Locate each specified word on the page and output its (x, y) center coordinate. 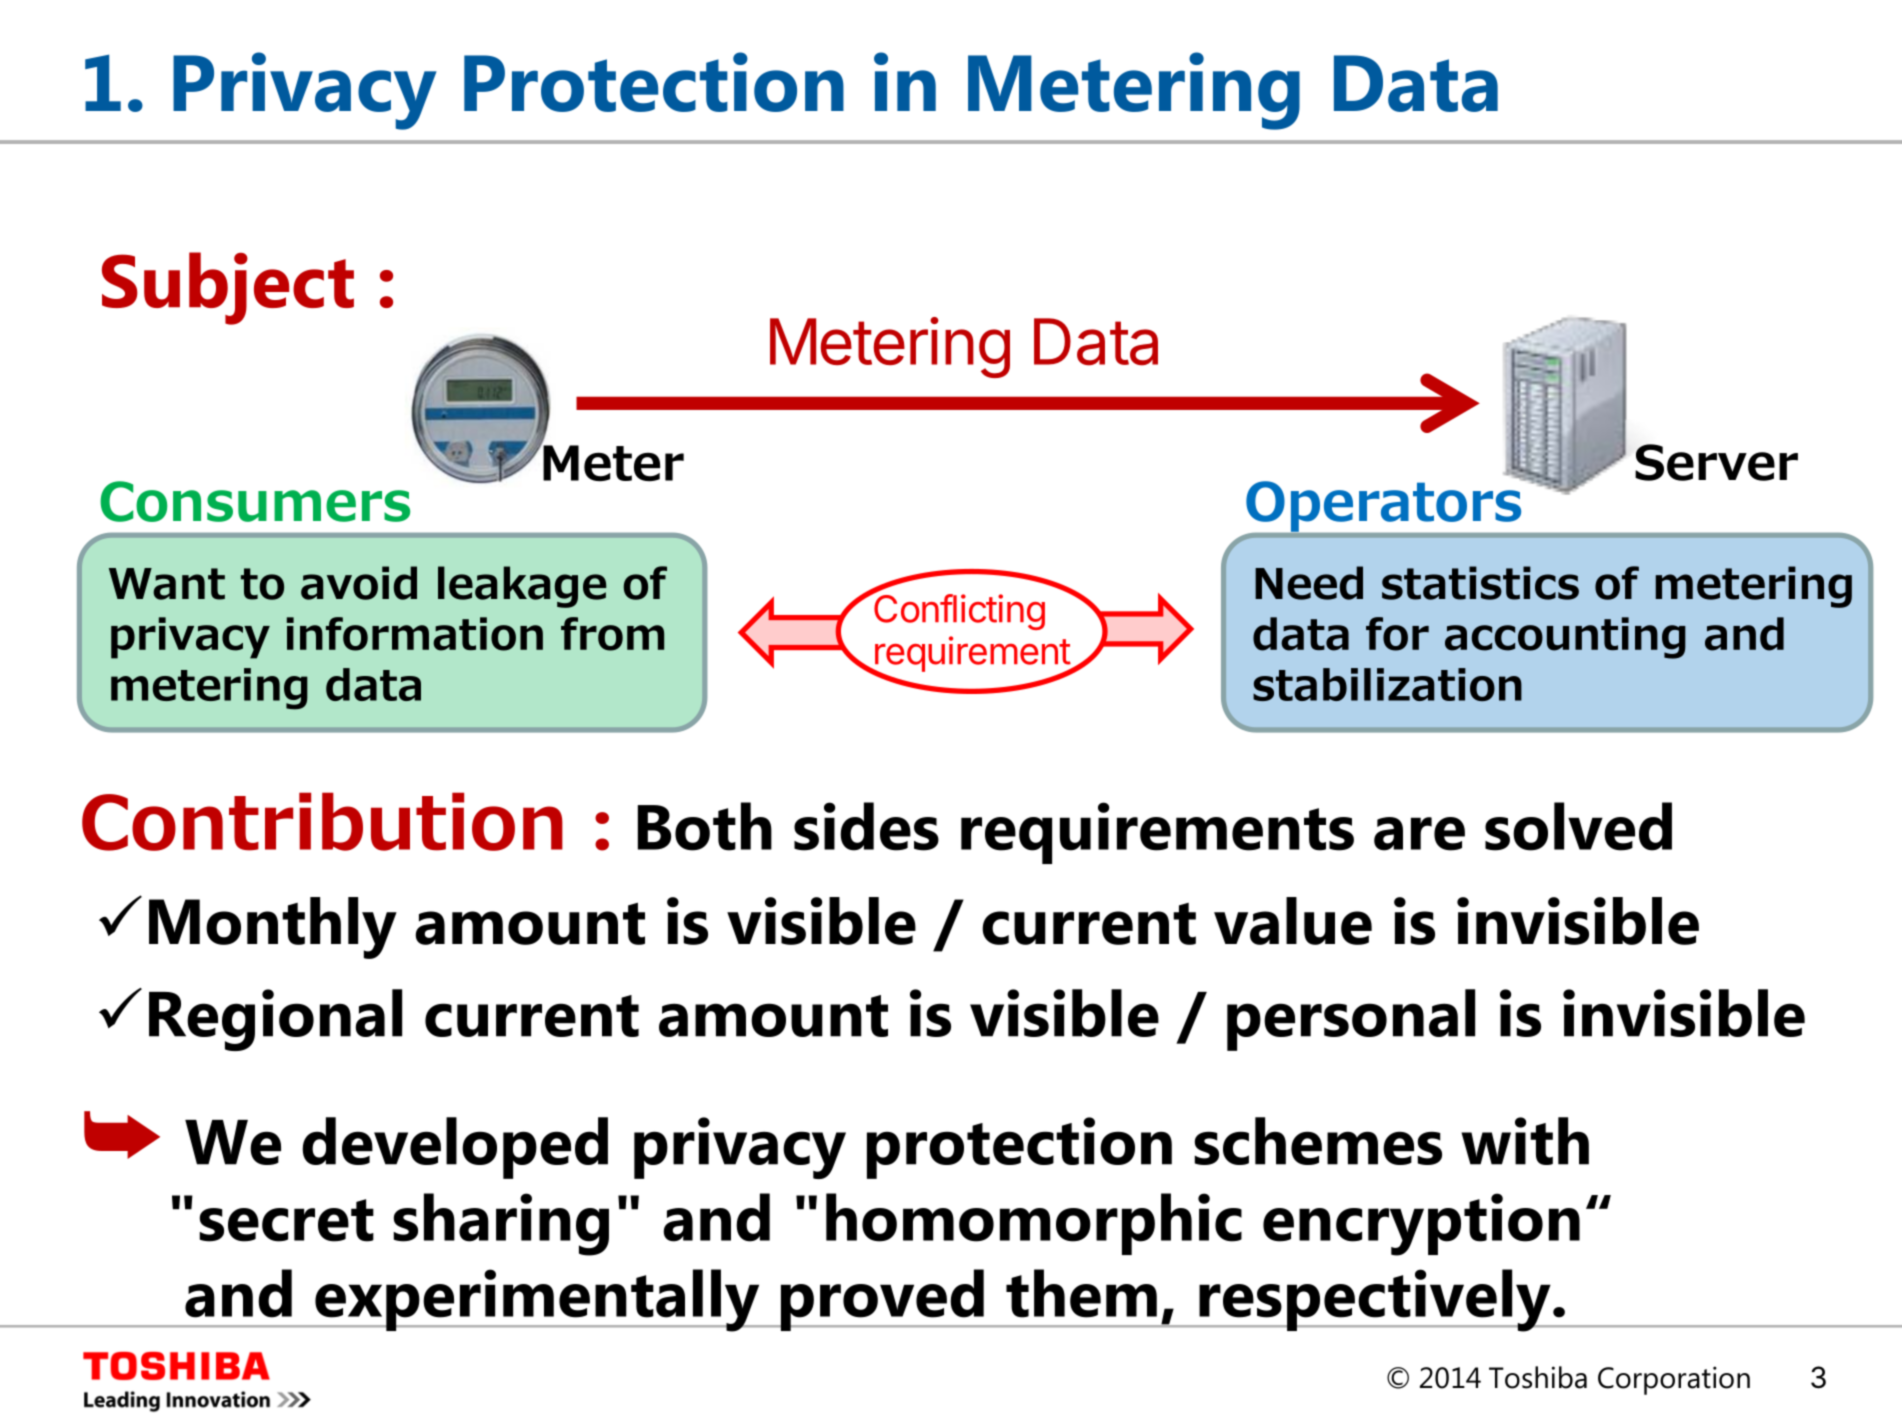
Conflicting (958, 611)
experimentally (537, 1300)
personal (1351, 1020)
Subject (228, 288)
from (612, 634)
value (1293, 921)
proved (882, 1300)
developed (455, 1148)
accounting (1565, 638)
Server (1716, 462)
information (415, 634)
